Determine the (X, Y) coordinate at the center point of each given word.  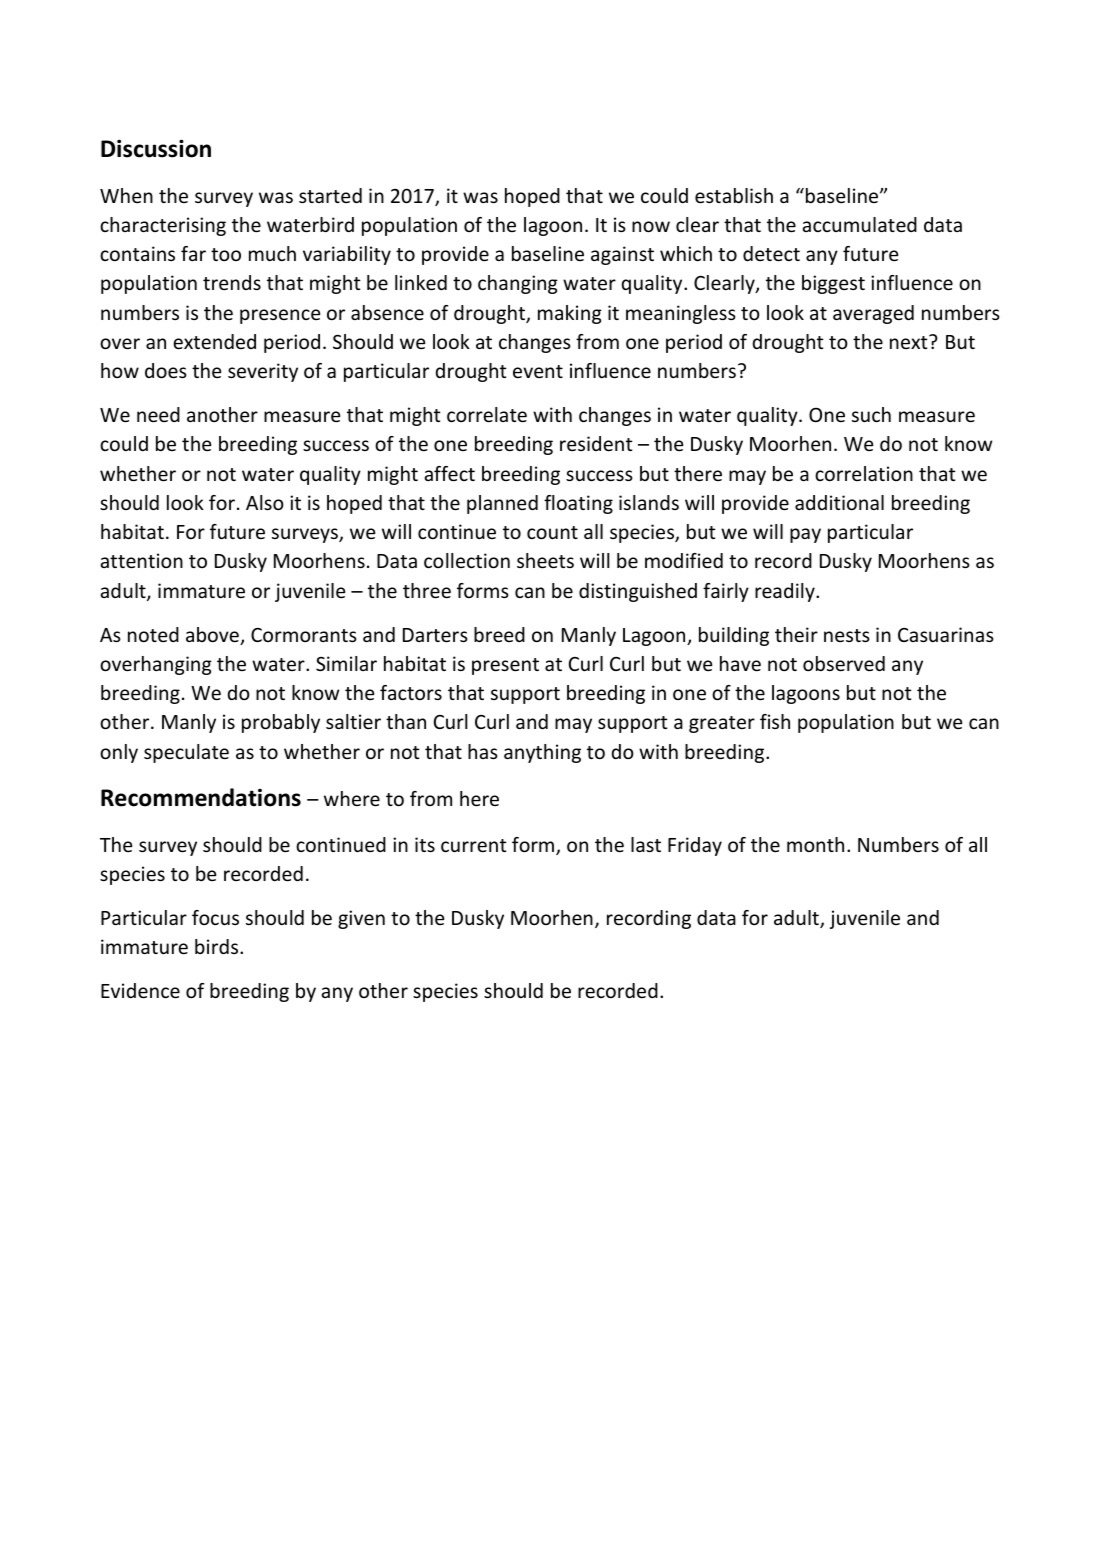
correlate (487, 414)
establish (734, 195)
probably (281, 723)
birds (218, 946)
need (158, 414)
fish (775, 721)
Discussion (156, 148)
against (622, 255)
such (871, 414)
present (505, 666)
